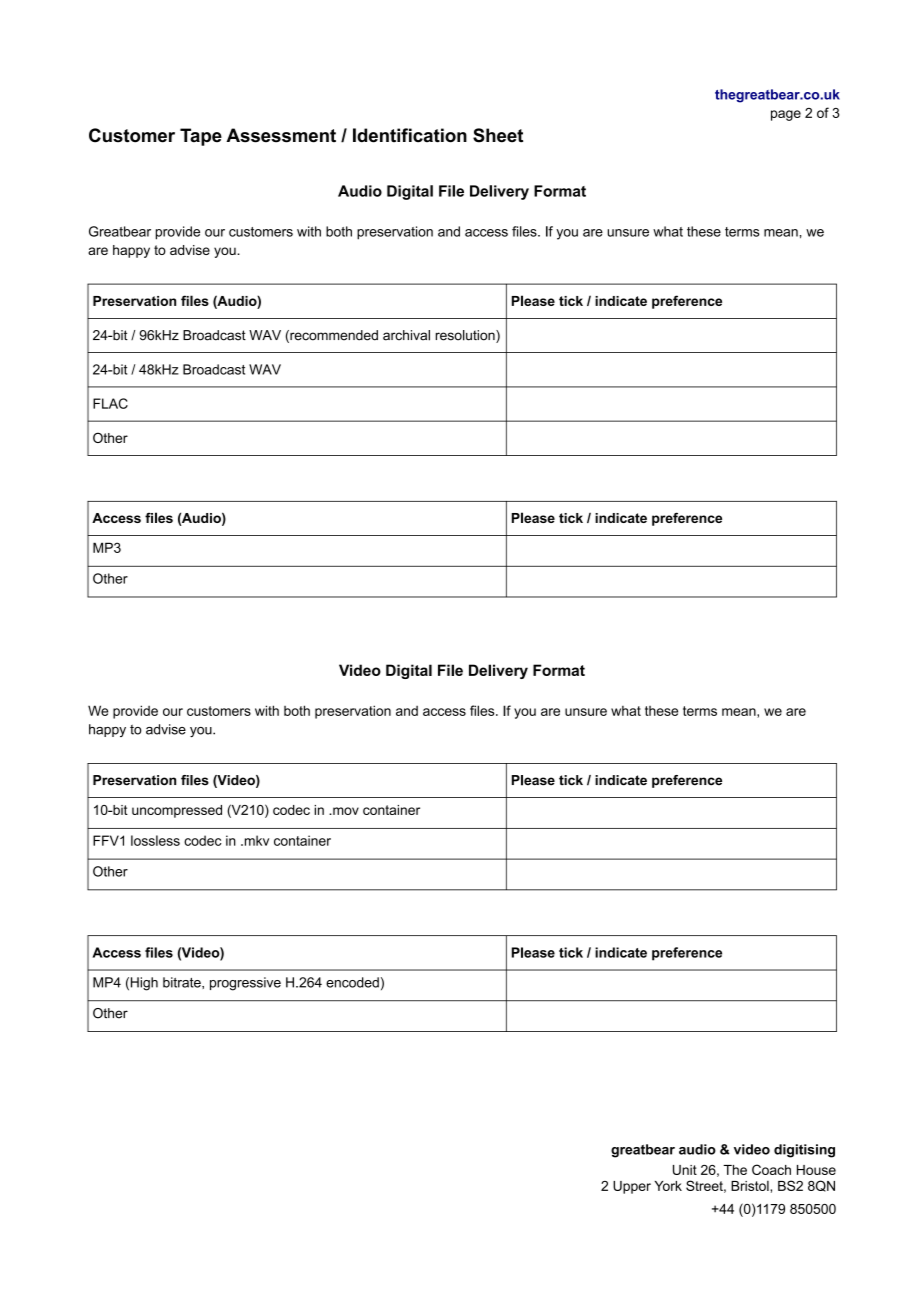  What do you see at coordinates (632, 1187) in the screenshot?
I see `Upper` at bounding box center [632, 1187].
